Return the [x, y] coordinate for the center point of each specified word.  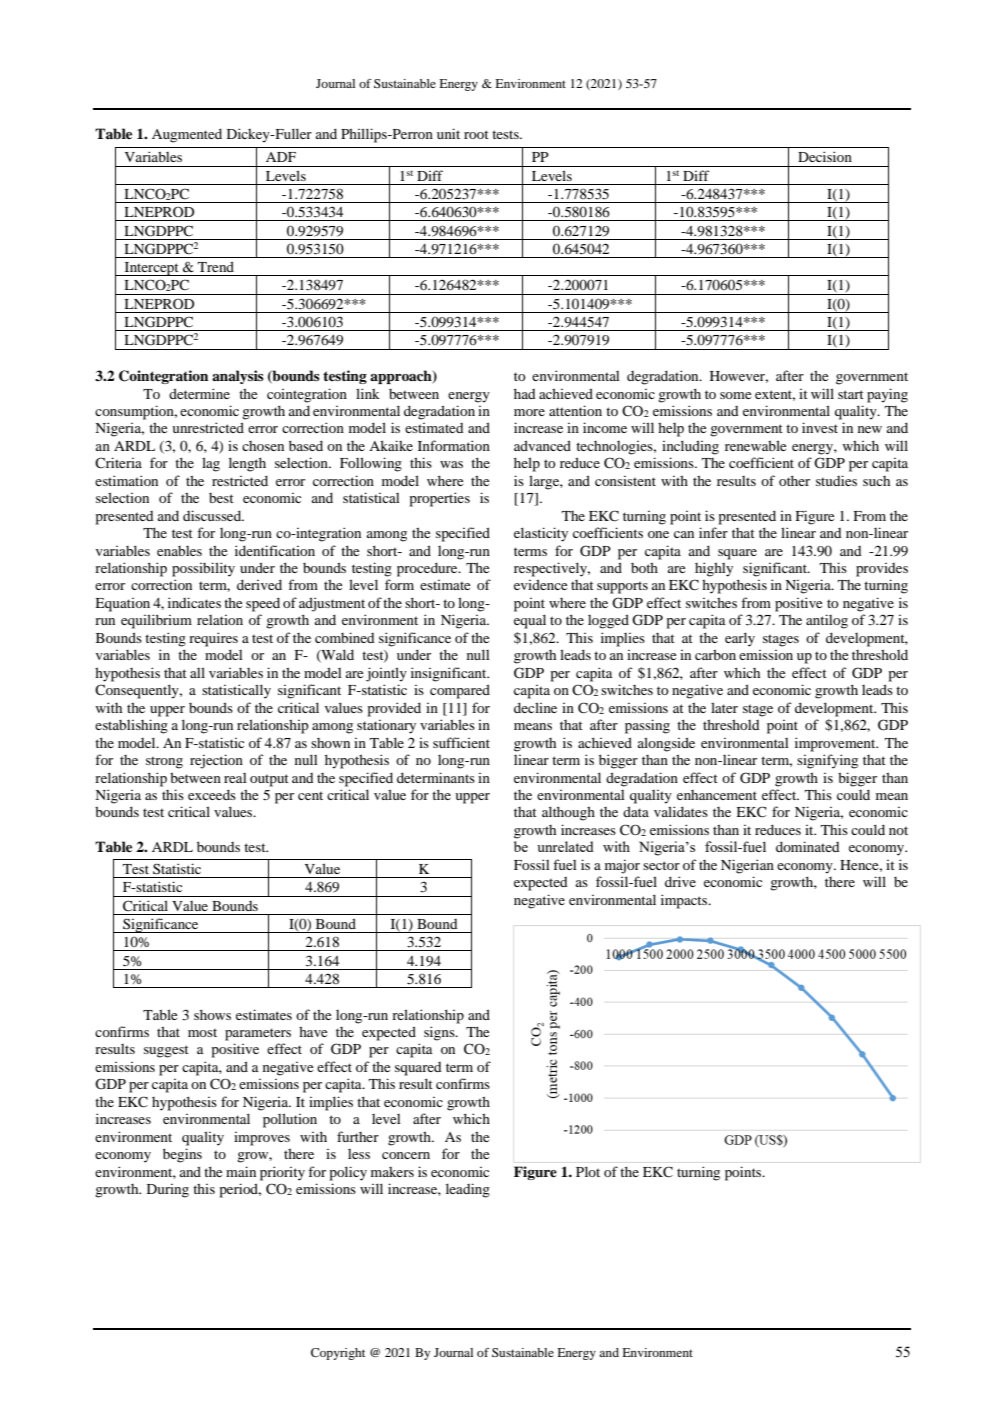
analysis [238, 377]
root [476, 134]
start [851, 394]
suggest [166, 1051]
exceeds [212, 794]
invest [820, 427]
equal [530, 621]
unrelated [565, 846]
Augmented [187, 135]
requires [213, 639]
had [525, 393]
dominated [808, 846]
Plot [588, 1171]
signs [440, 1033]
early [740, 639]
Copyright [338, 1354]
